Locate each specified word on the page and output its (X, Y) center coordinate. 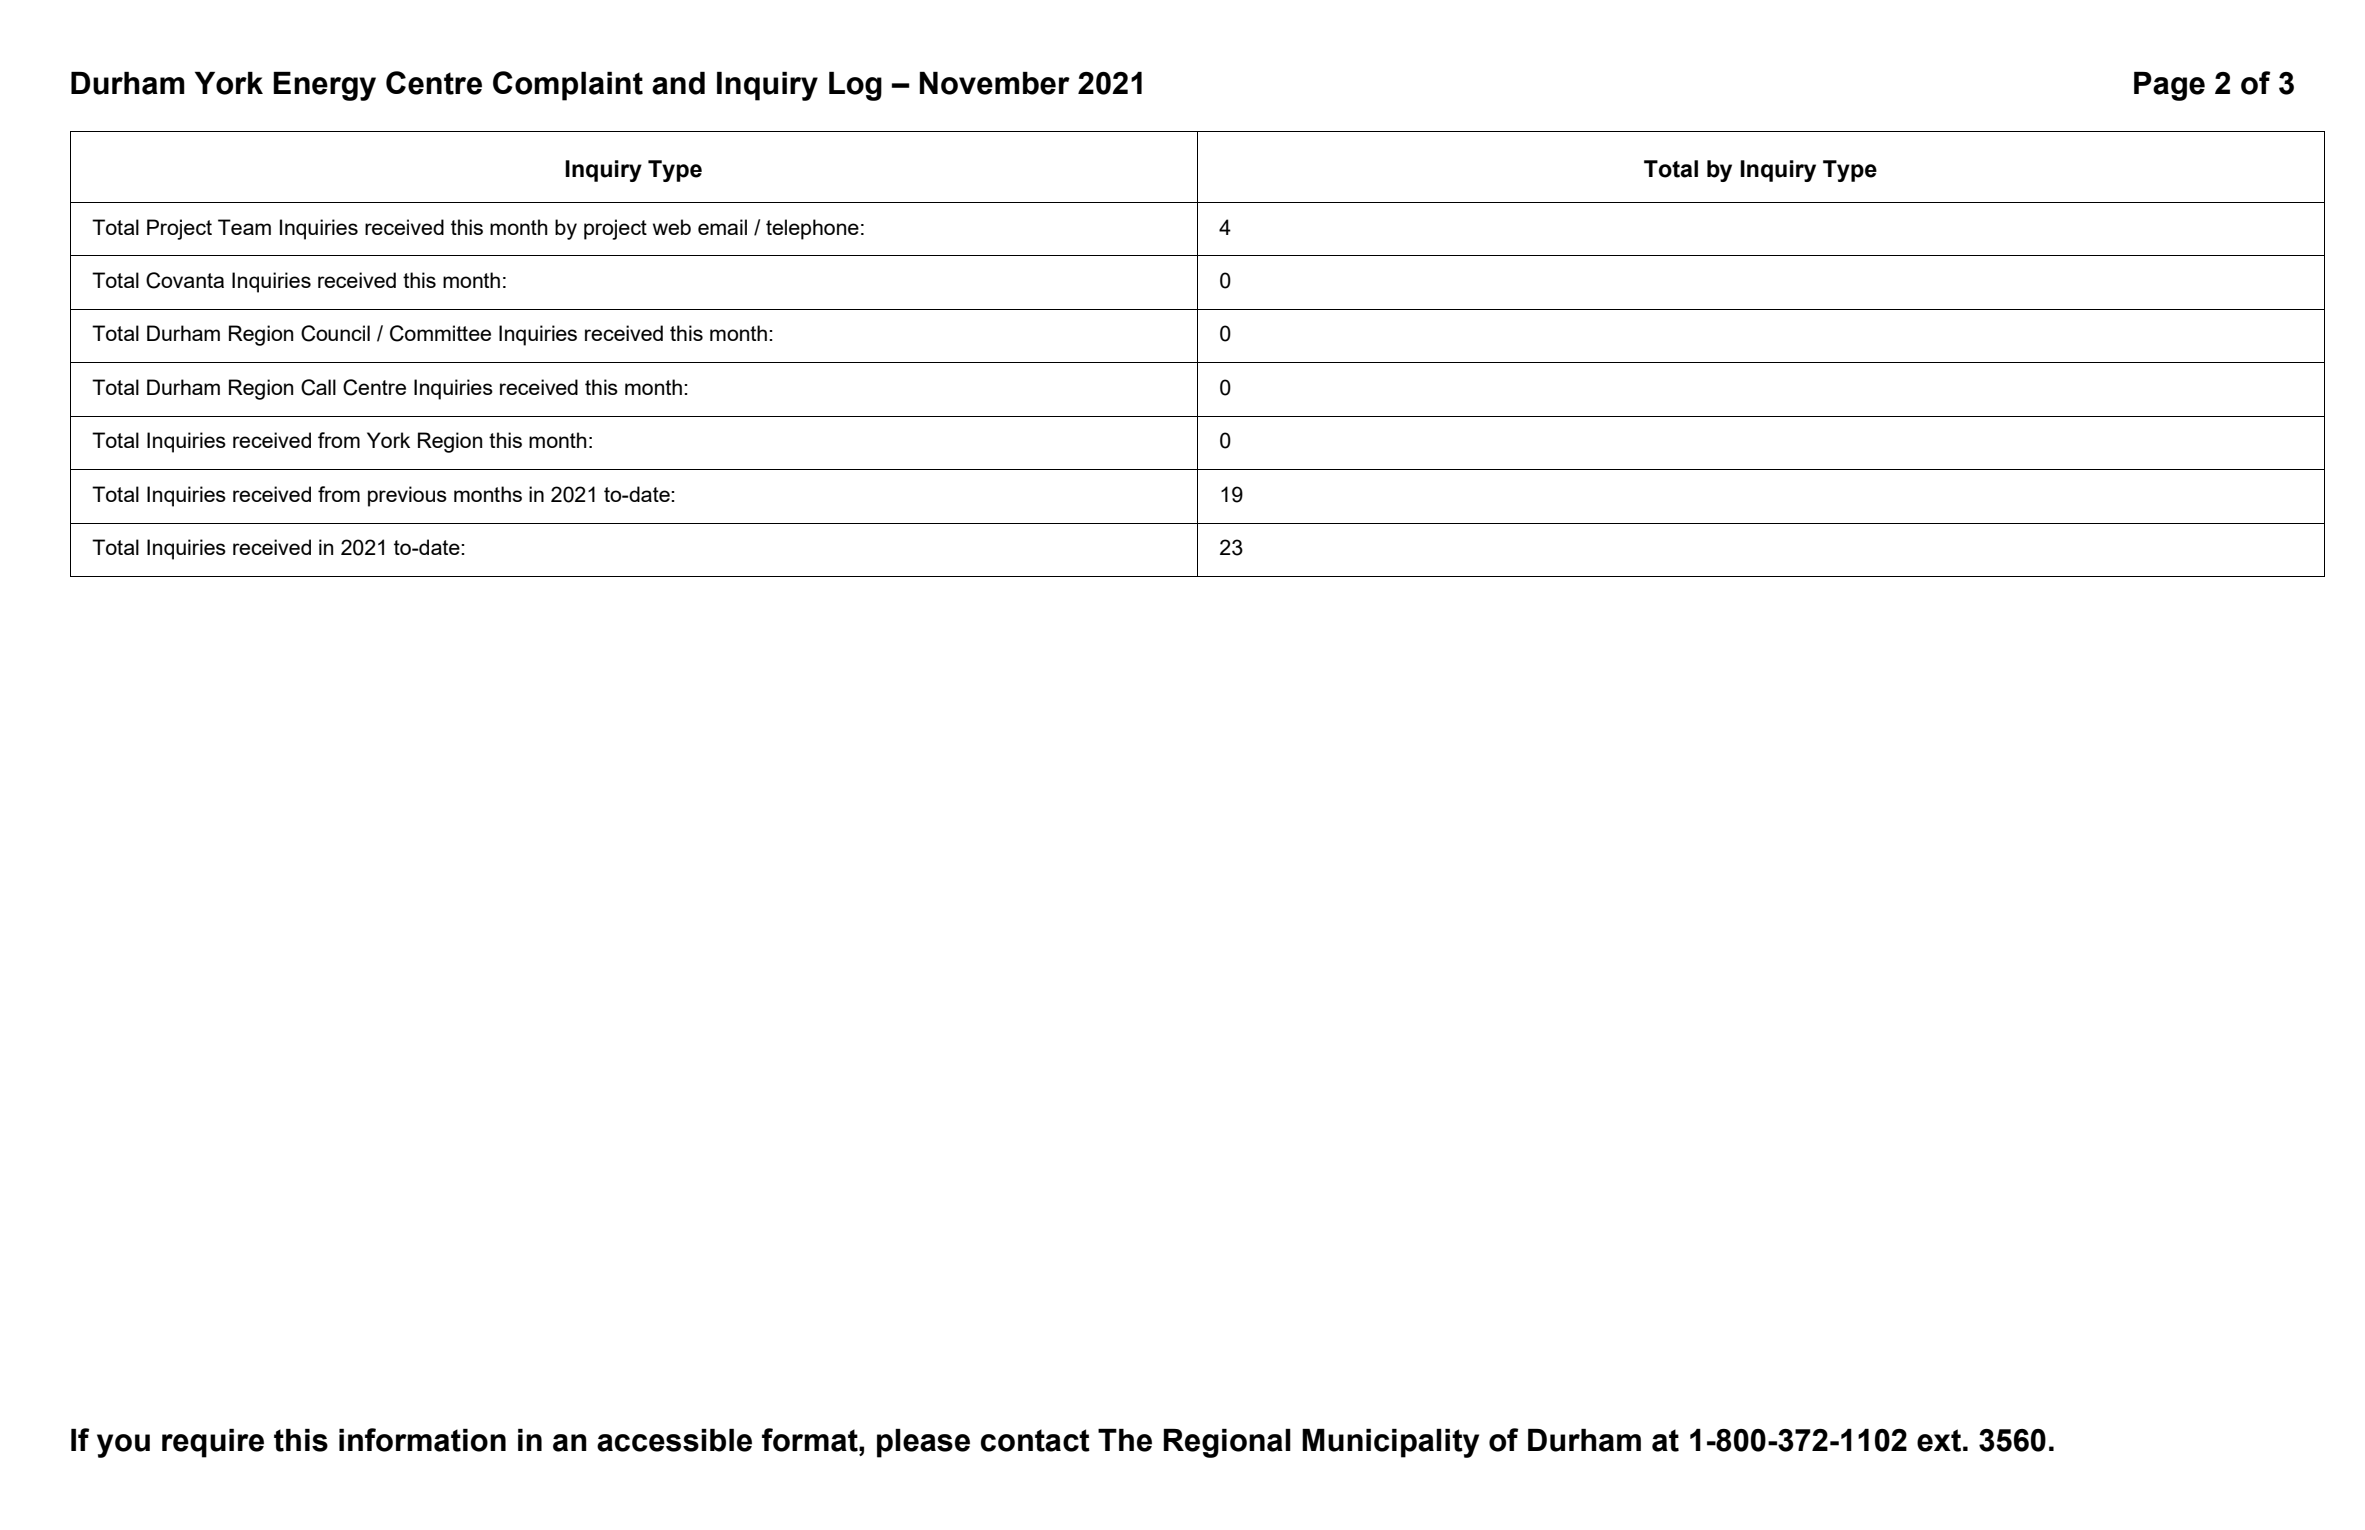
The (1125, 1440)
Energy (324, 86)
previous (407, 496)
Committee (440, 333)
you (123, 1446)
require (213, 1443)
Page (2169, 86)
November (995, 83)
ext (1939, 1440)
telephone (812, 229)
